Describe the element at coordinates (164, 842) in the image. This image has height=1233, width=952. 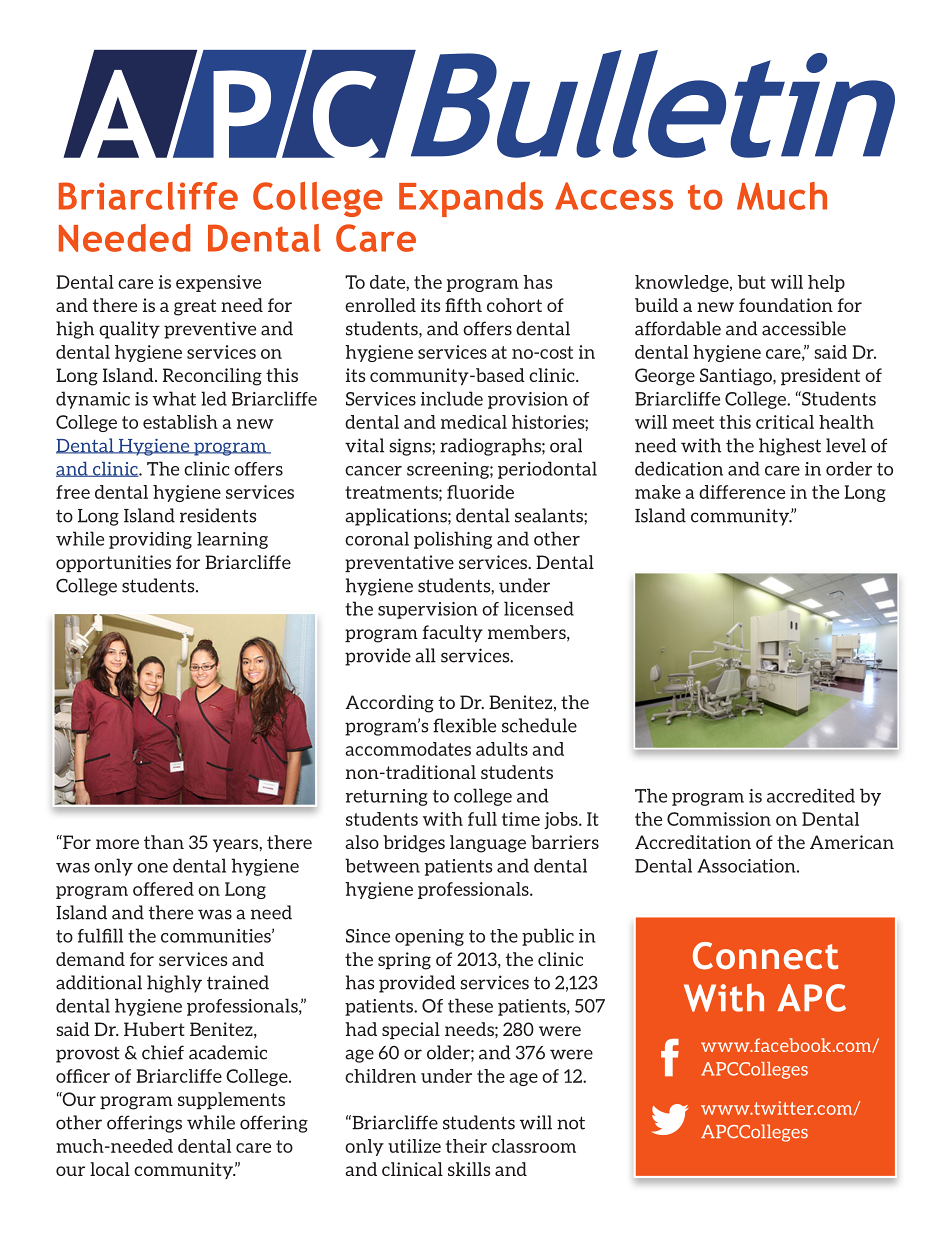
I see `than` at that location.
